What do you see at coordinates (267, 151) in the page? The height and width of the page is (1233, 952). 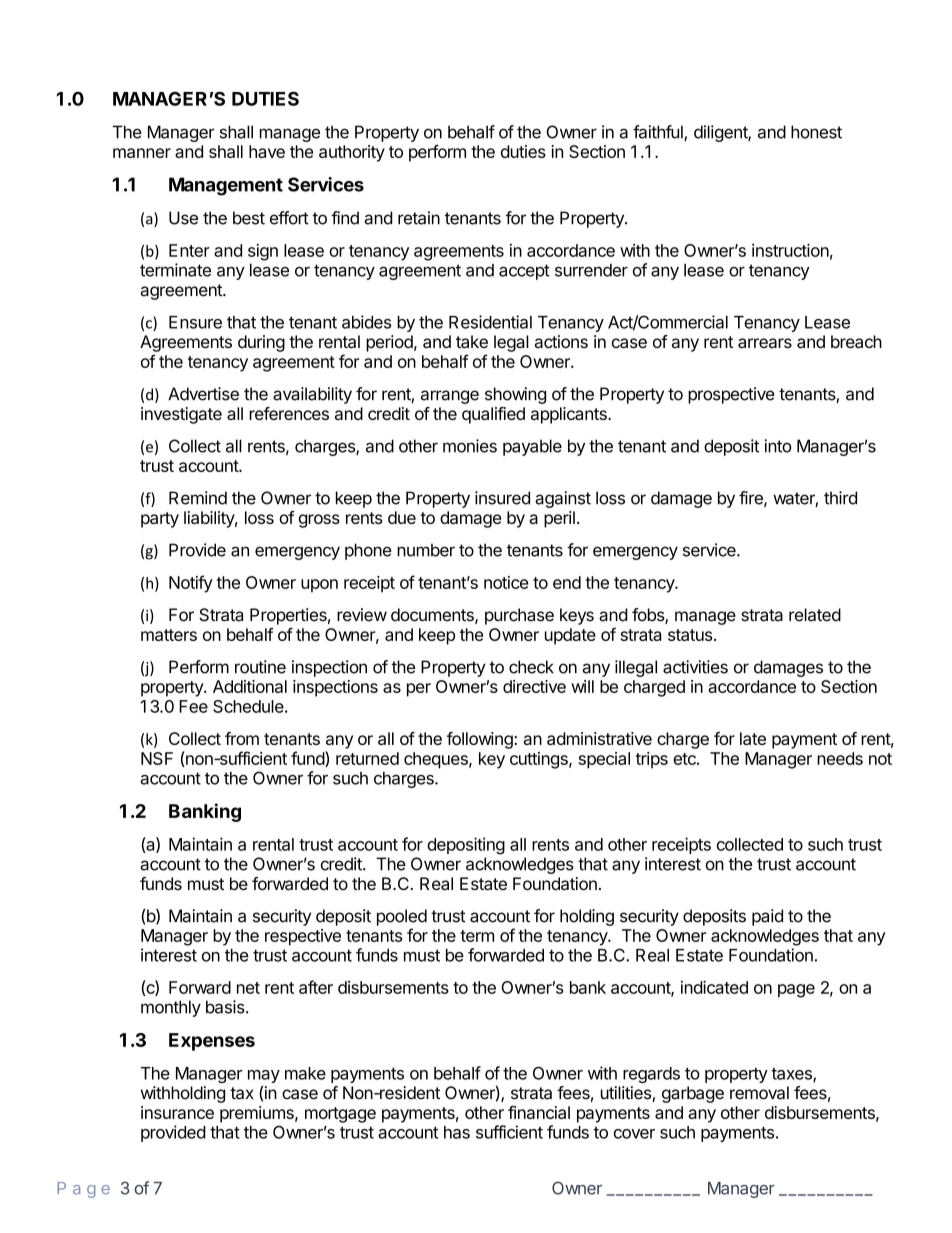 I see `have` at bounding box center [267, 151].
